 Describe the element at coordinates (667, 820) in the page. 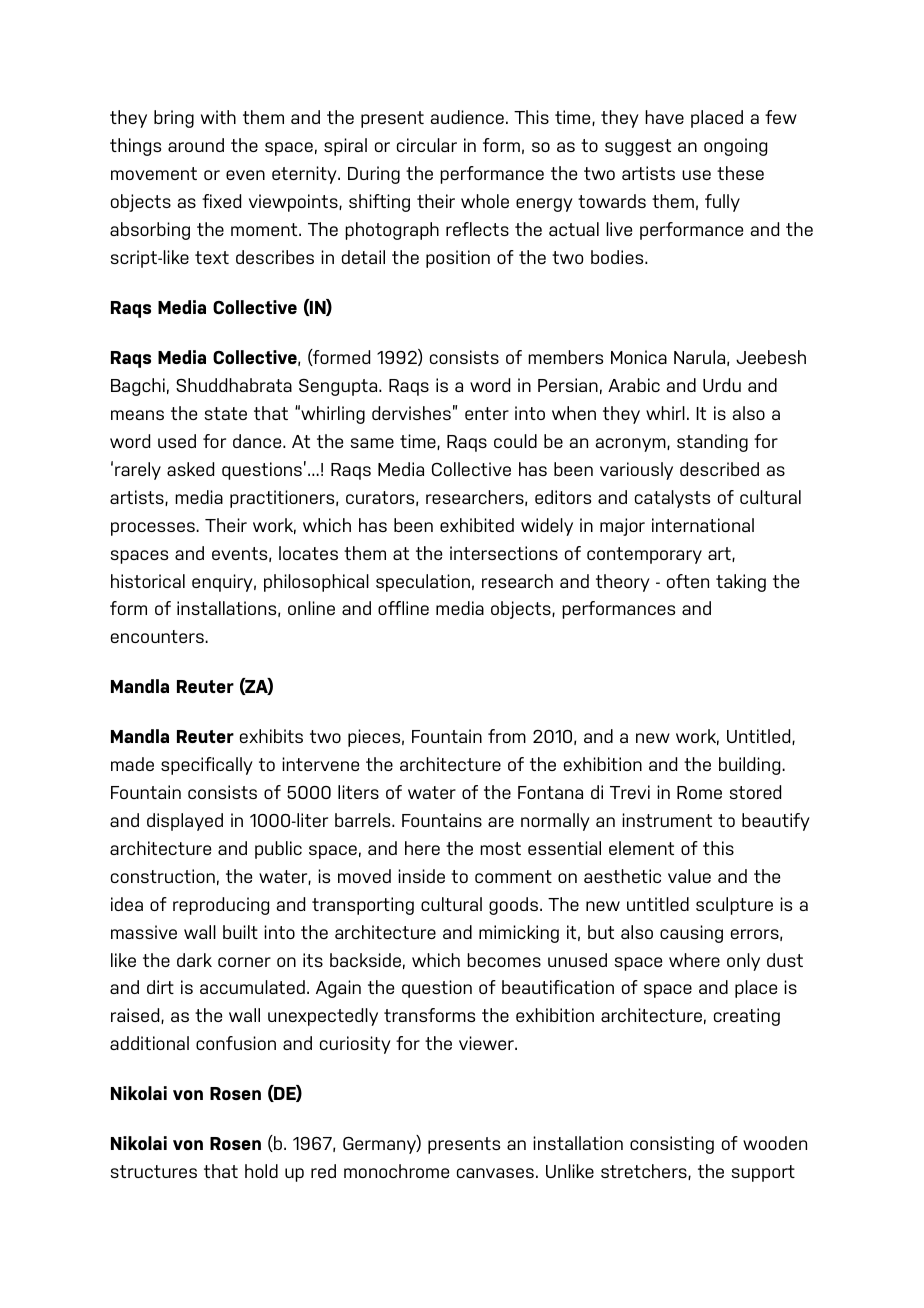

I see `instrument` at that location.
